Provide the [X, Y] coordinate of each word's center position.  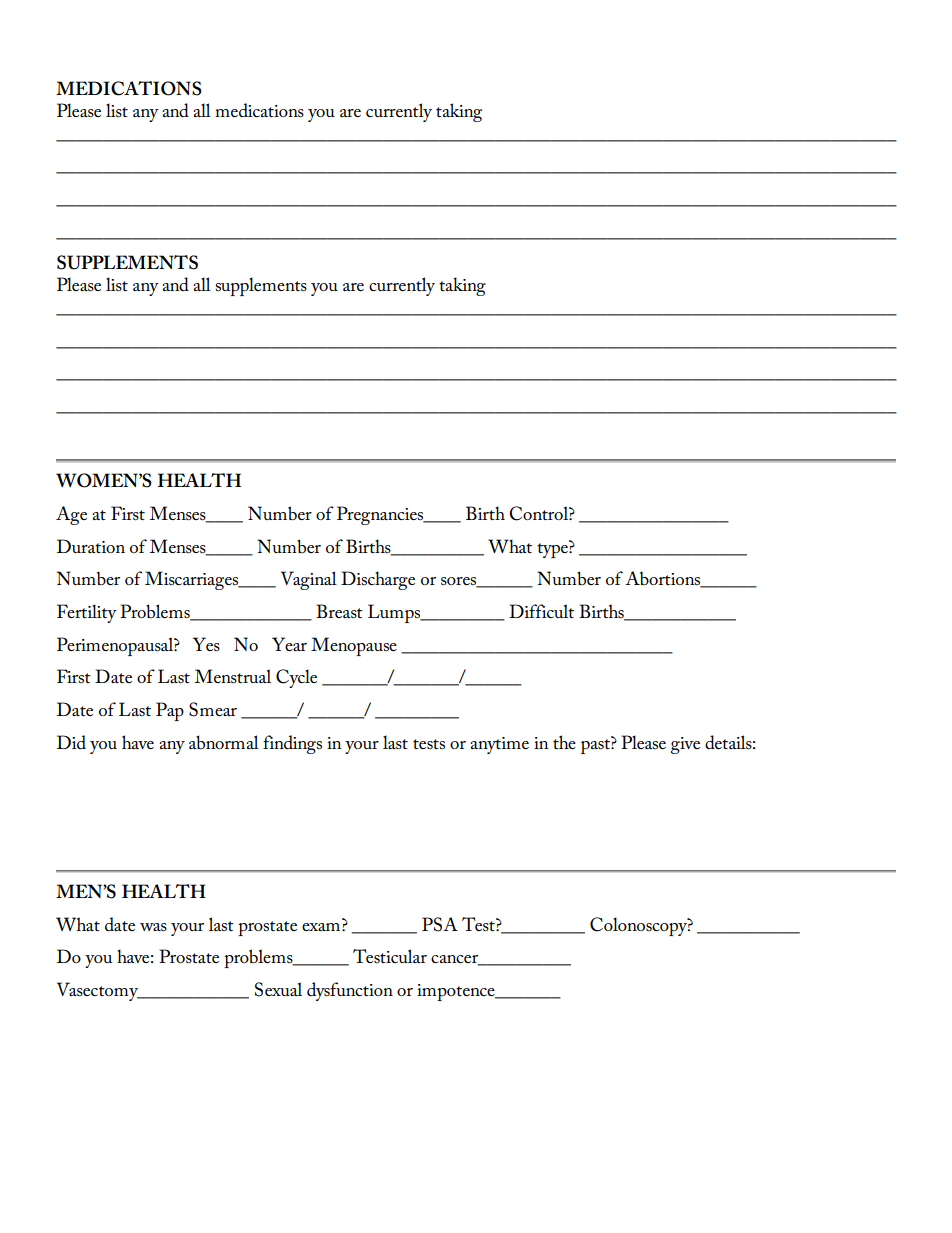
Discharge [378, 580]
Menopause [354, 646]
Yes [206, 644]
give [685, 745]
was [153, 927]
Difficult [541, 611]
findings [292, 744]
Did [71, 742]
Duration [91, 546]
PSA [440, 924]
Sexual [278, 989]
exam [321, 927]
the [564, 742]
